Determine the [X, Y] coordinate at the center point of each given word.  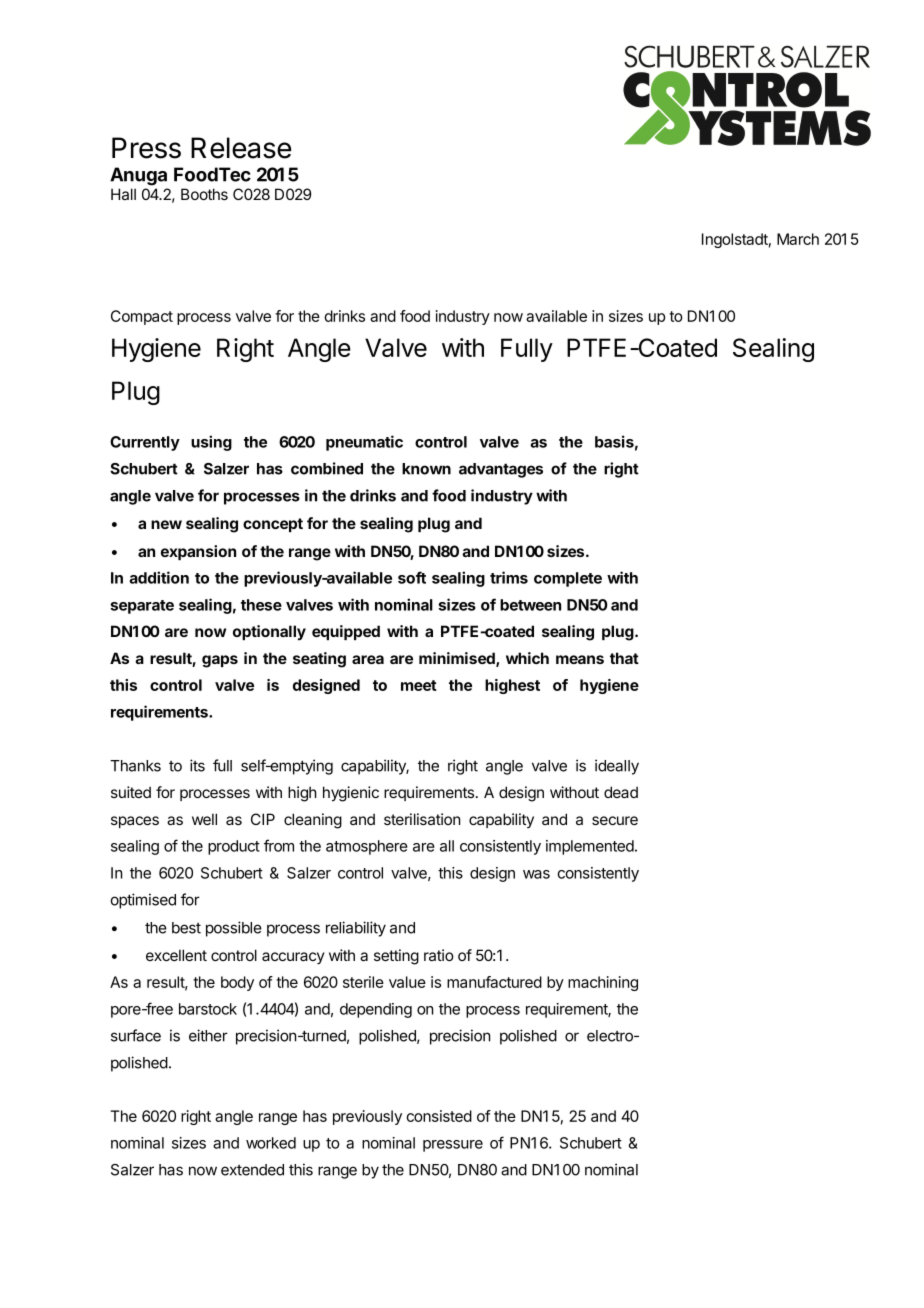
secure [615, 820]
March [798, 239]
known [426, 469]
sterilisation [422, 819]
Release [241, 148]
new [166, 524]
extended [252, 1170]
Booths [204, 194]
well [204, 819]
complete [568, 579]
